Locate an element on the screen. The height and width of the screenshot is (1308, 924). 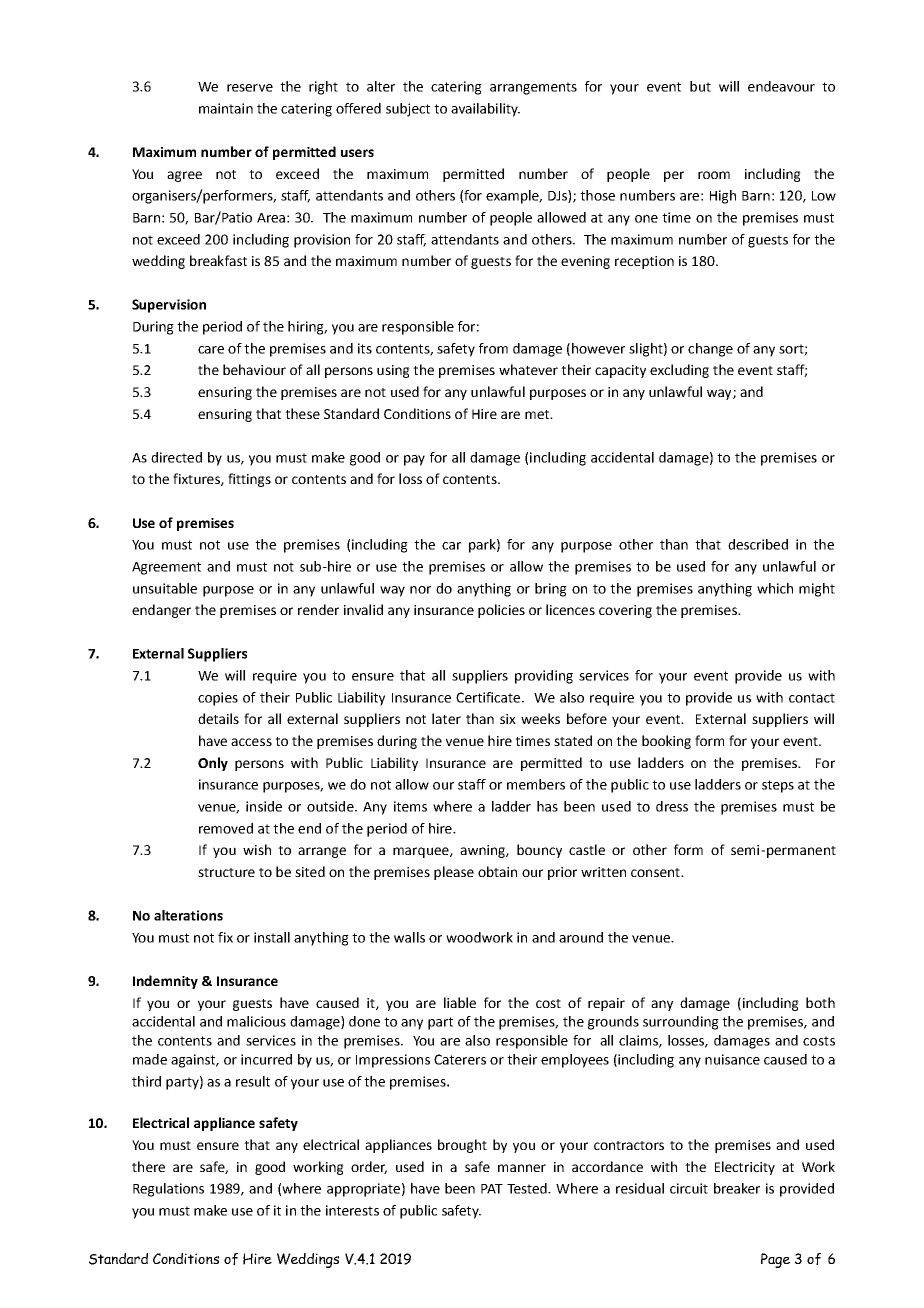
consent is located at coordinates (656, 872).
